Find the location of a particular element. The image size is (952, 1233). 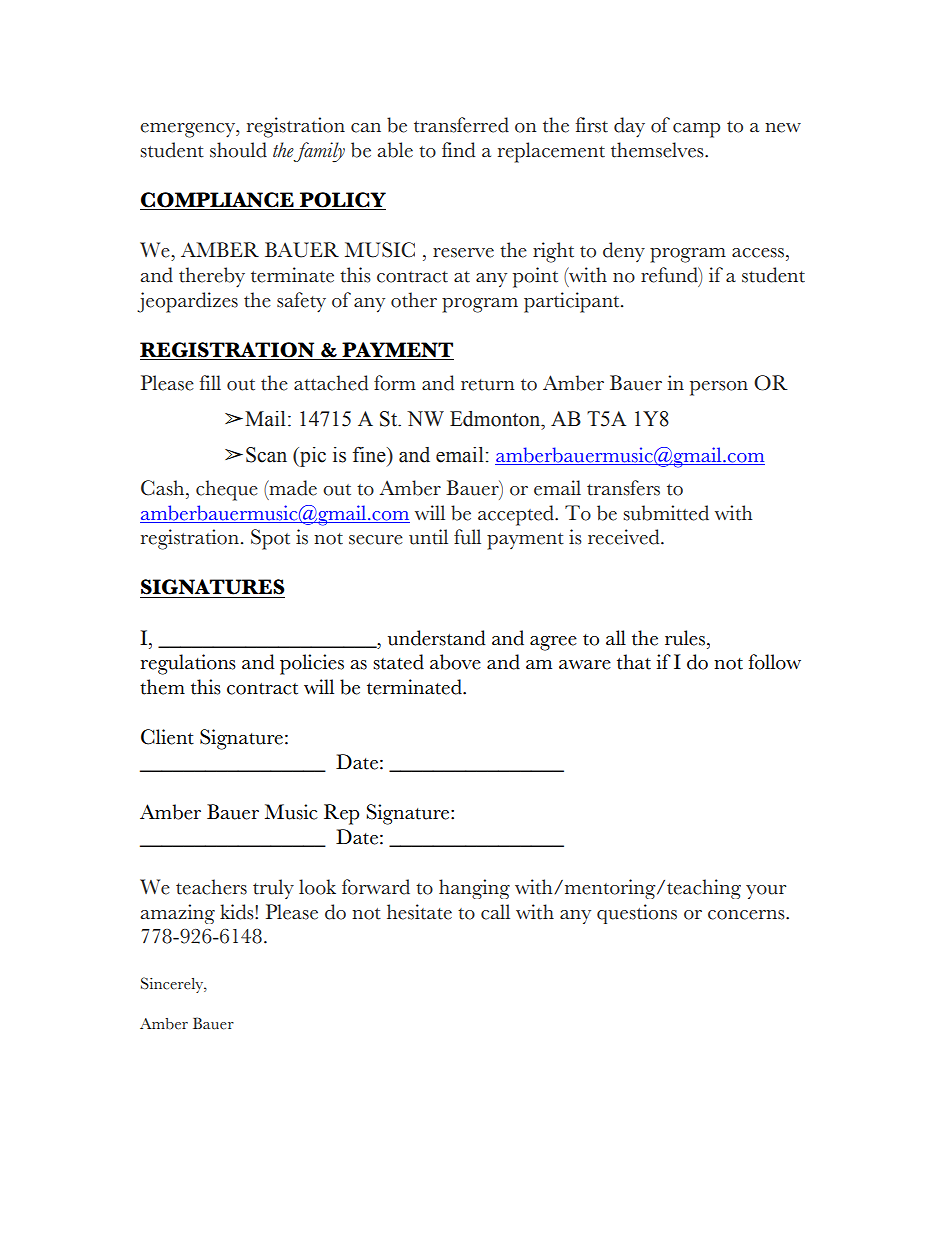

full is located at coordinates (467, 537).
